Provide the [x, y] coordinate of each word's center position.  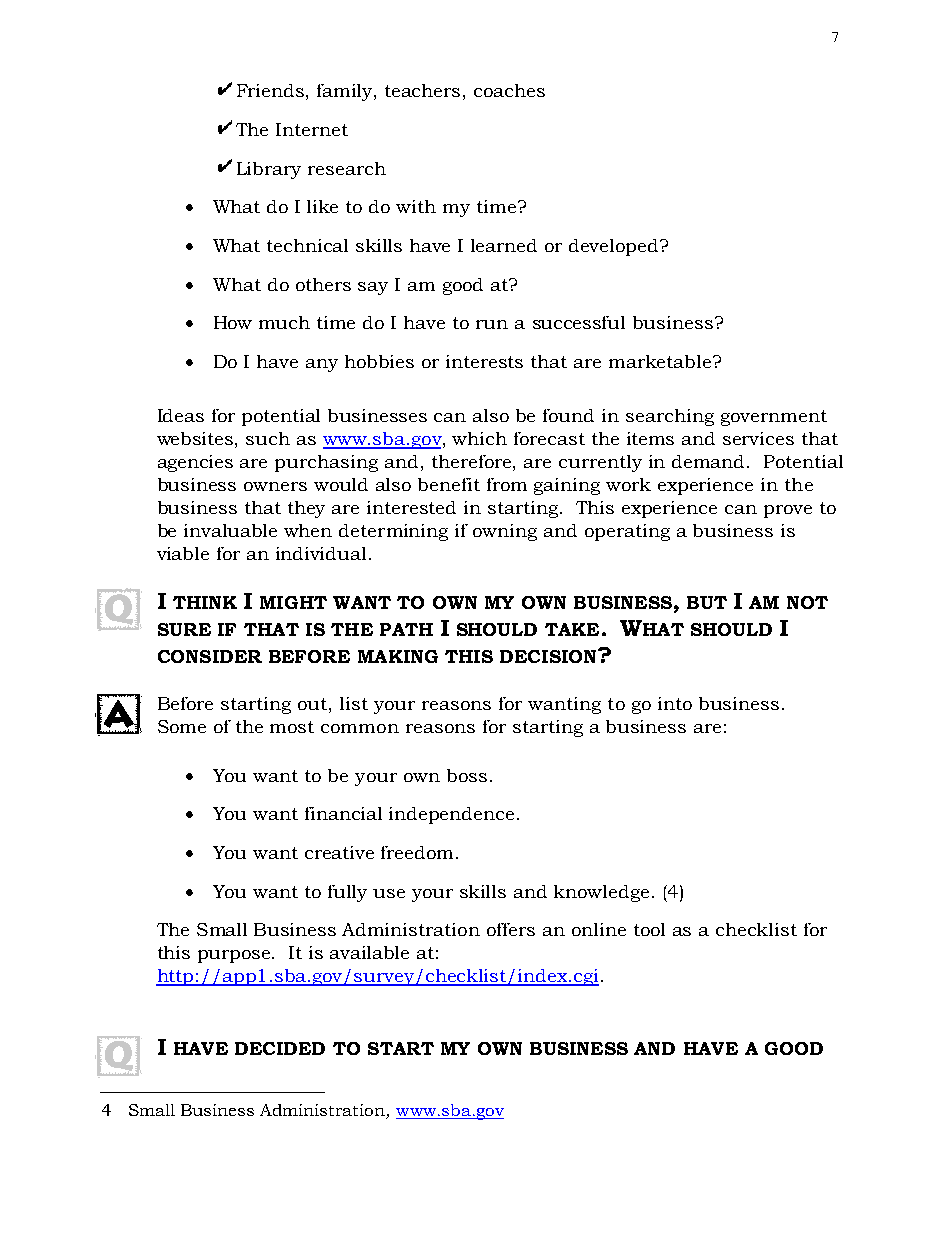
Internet [312, 129]
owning [505, 532]
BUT [707, 602]
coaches [509, 90]
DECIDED [280, 1048]
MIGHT [293, 602]
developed [615, 247]
